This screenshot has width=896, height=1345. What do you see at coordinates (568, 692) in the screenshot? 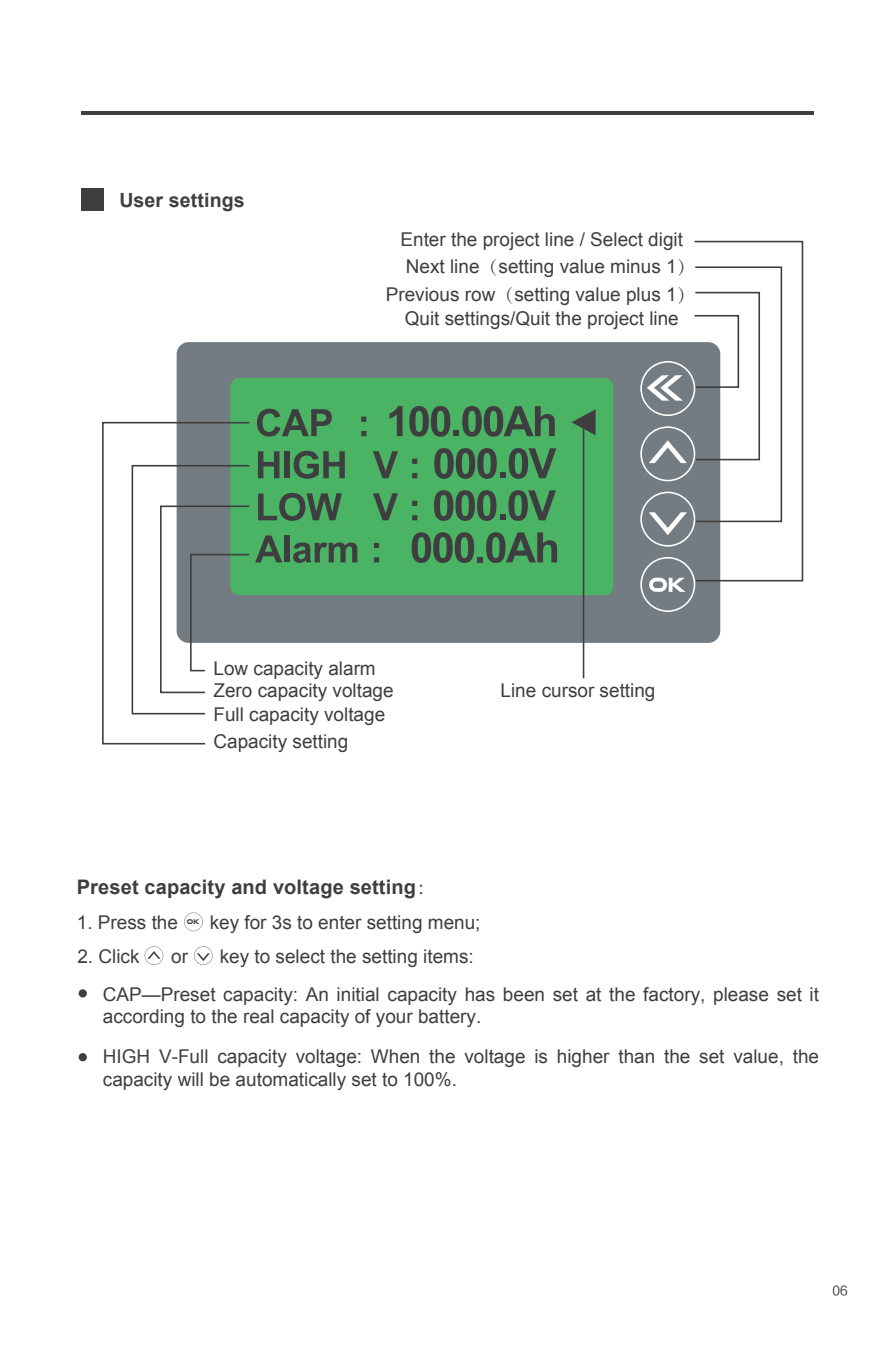
I see `cursor` at bounding box center [568, 692].
